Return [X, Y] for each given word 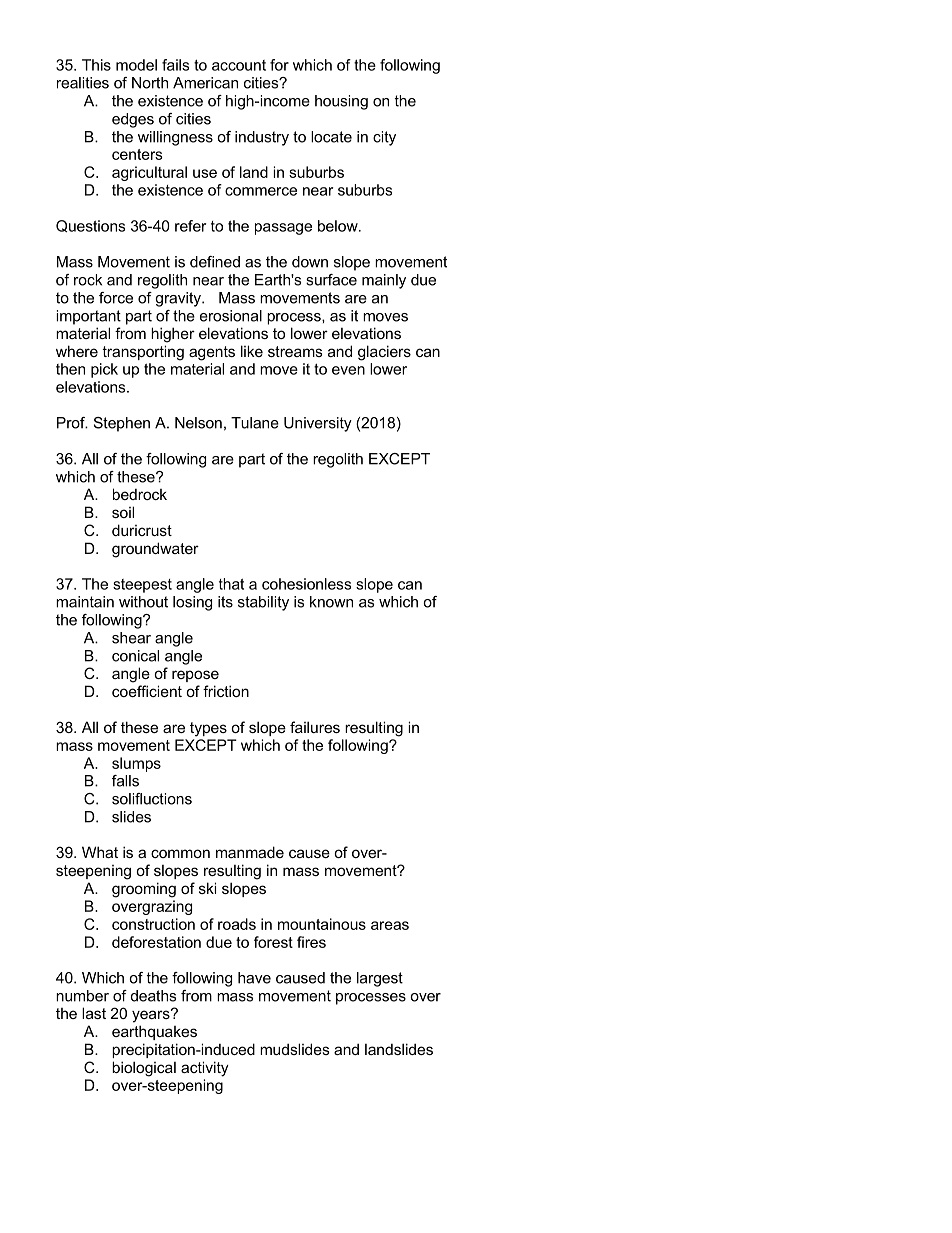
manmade [250, 852]
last [94, 1013]
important [88, 317]
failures [315, 727]
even [348, 370]
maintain [85, 602]
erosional [231, 316]
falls [125, 781]
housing [341, 102]
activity [205, 1069]
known [331, 602]
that [231, 584]
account [239, 65]
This [96, 65]
